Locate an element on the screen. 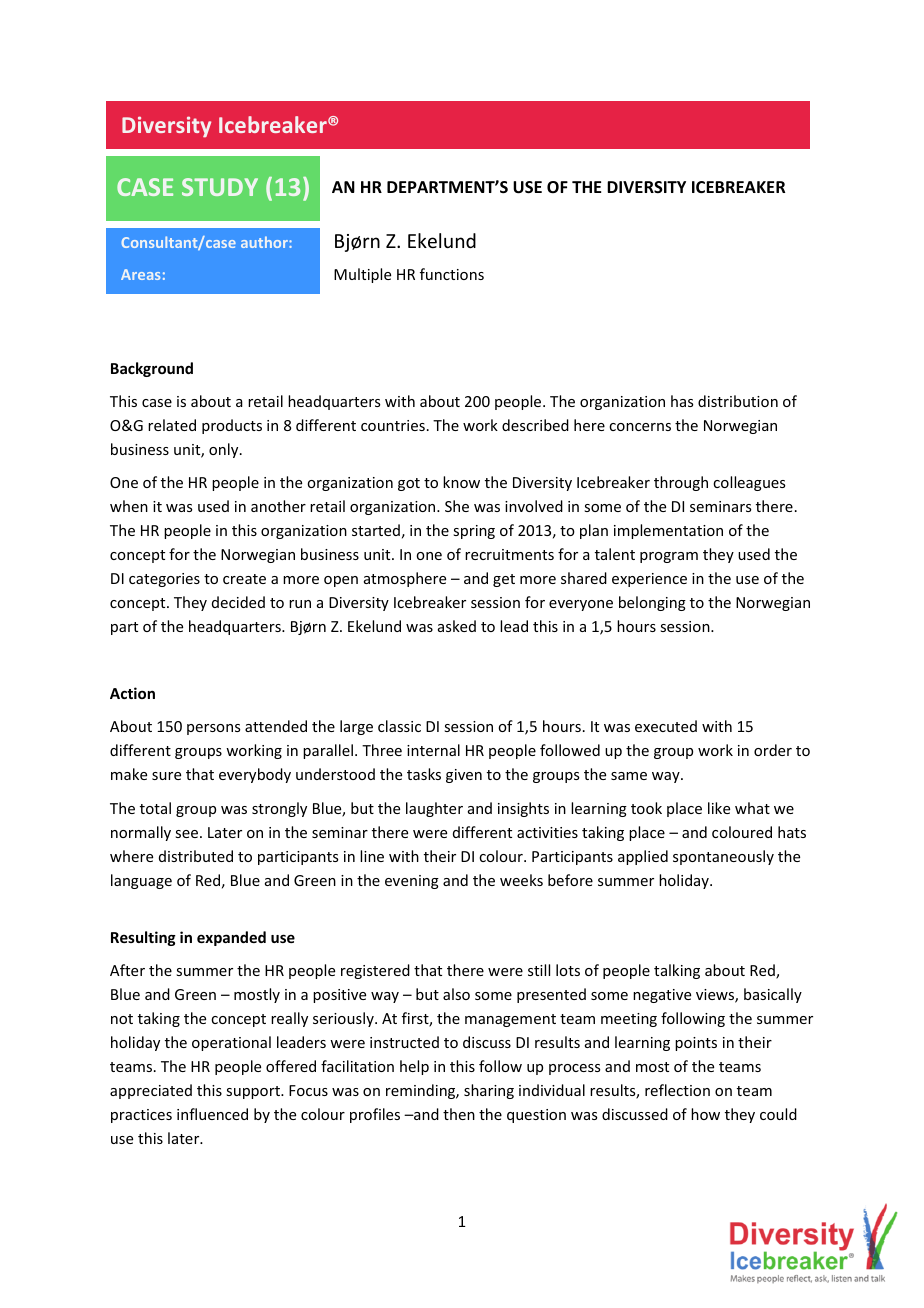 The height and width of the screenshot is (1308, 924). decided is located at coordinates (238, 602).
